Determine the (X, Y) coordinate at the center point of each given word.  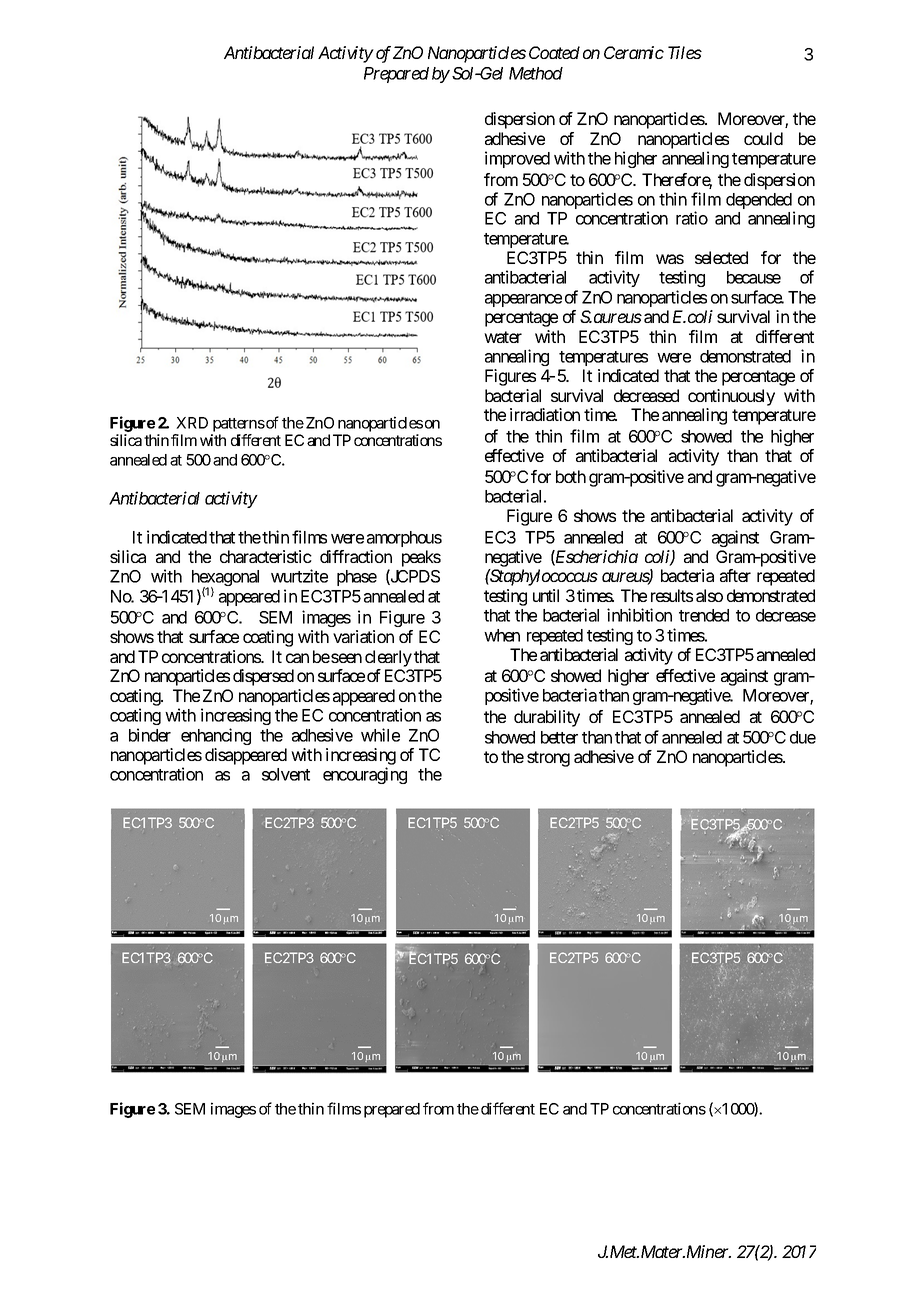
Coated (554, 52)
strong (548, 759)
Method (536, 73)
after (735, 575)
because (754, 277)
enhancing (216, 736)
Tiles (685, 52)
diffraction (356, 556)
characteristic (266, 556)
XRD (192, 423)
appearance (523, 300)
